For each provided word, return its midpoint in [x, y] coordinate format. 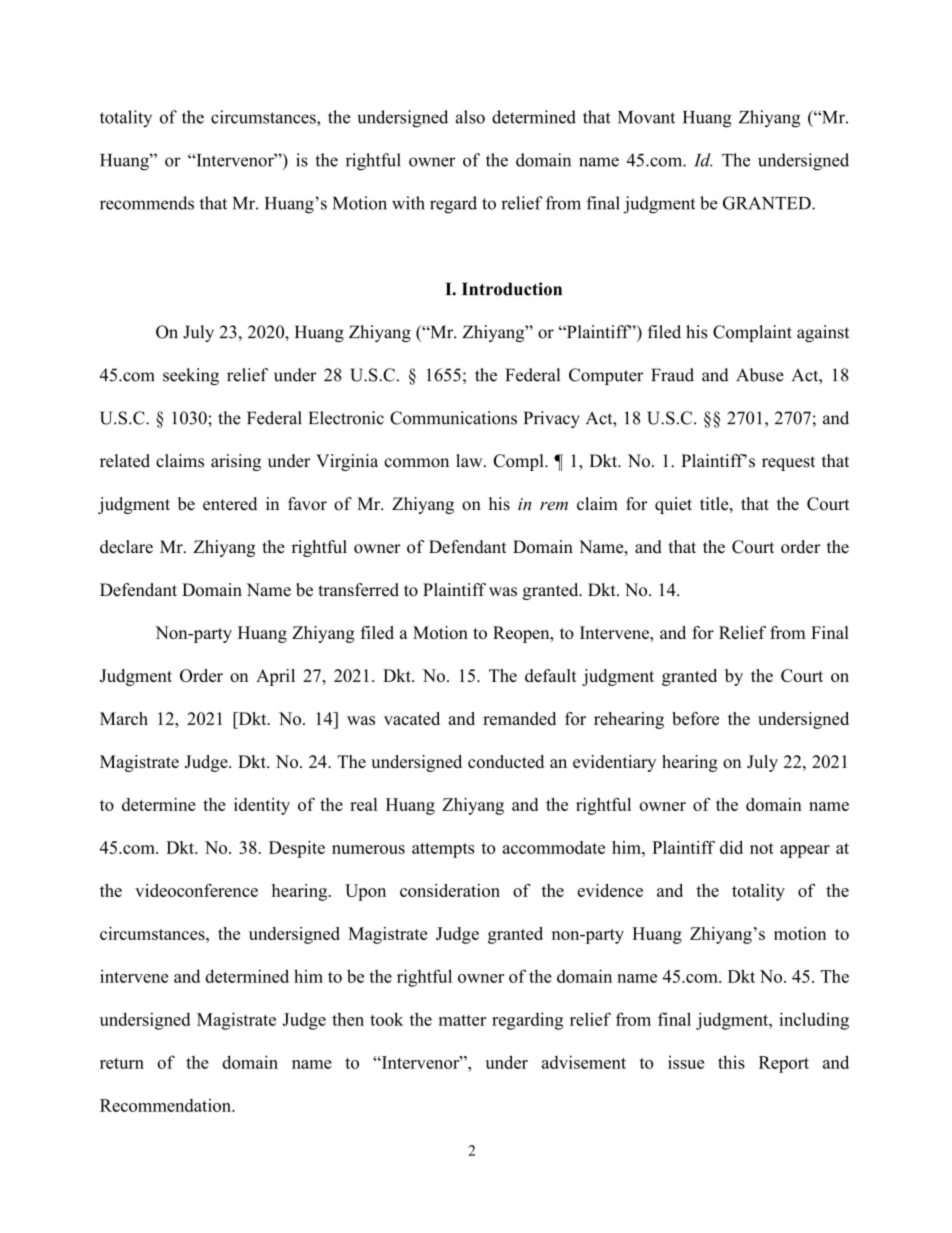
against [823, 333]
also [470, 117]
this [731, 1062]
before [695, 718]
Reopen [522, 634]
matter [462, 1020]
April [275, 677]
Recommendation [166, 1105]
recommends [147, 203]
